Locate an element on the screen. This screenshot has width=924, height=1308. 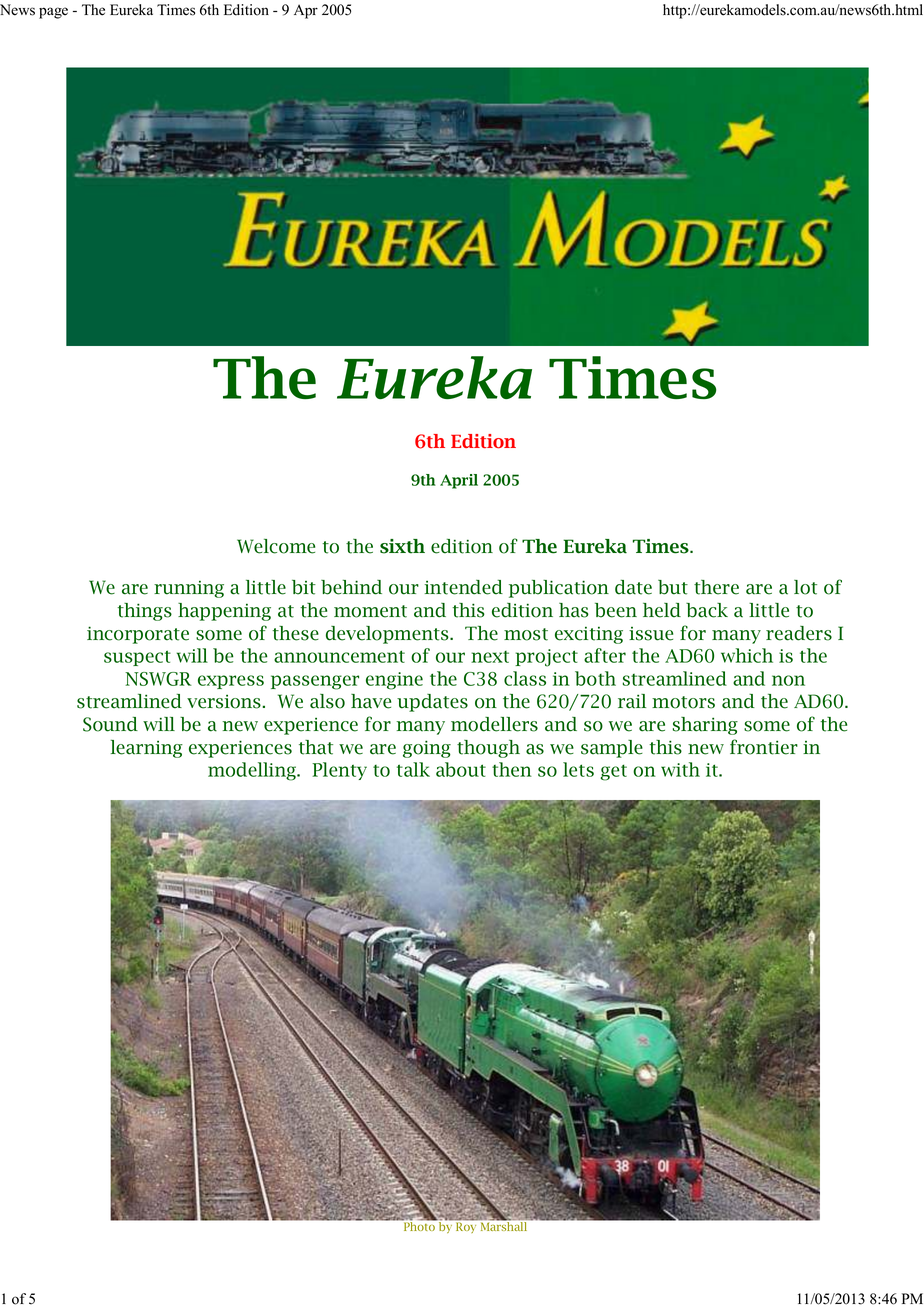
intended is located at coordinates (464, 587).
